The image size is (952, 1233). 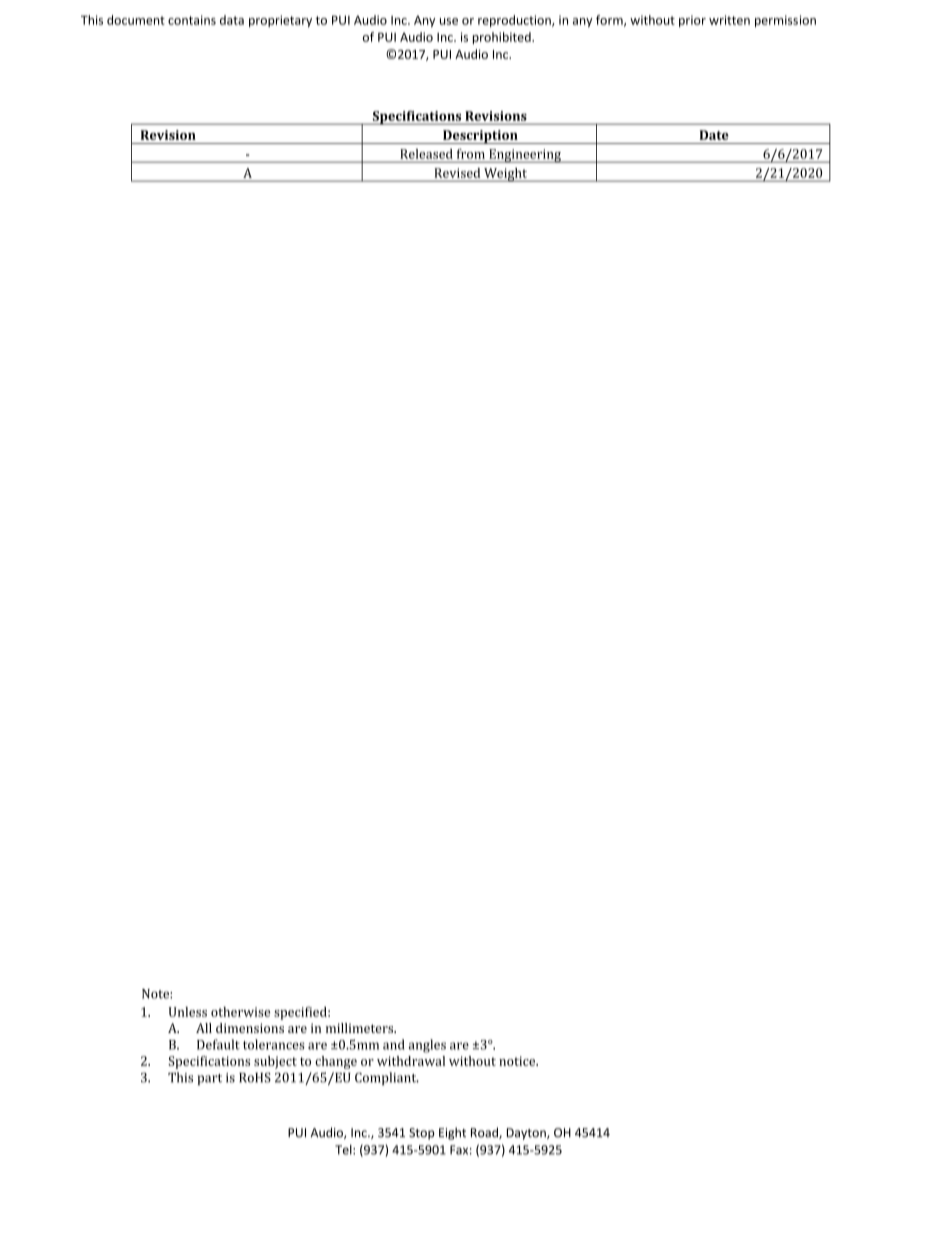 What do you see at coordinates (714, 135) in the page?
I see `Date` at bounding box center [714, 135].
